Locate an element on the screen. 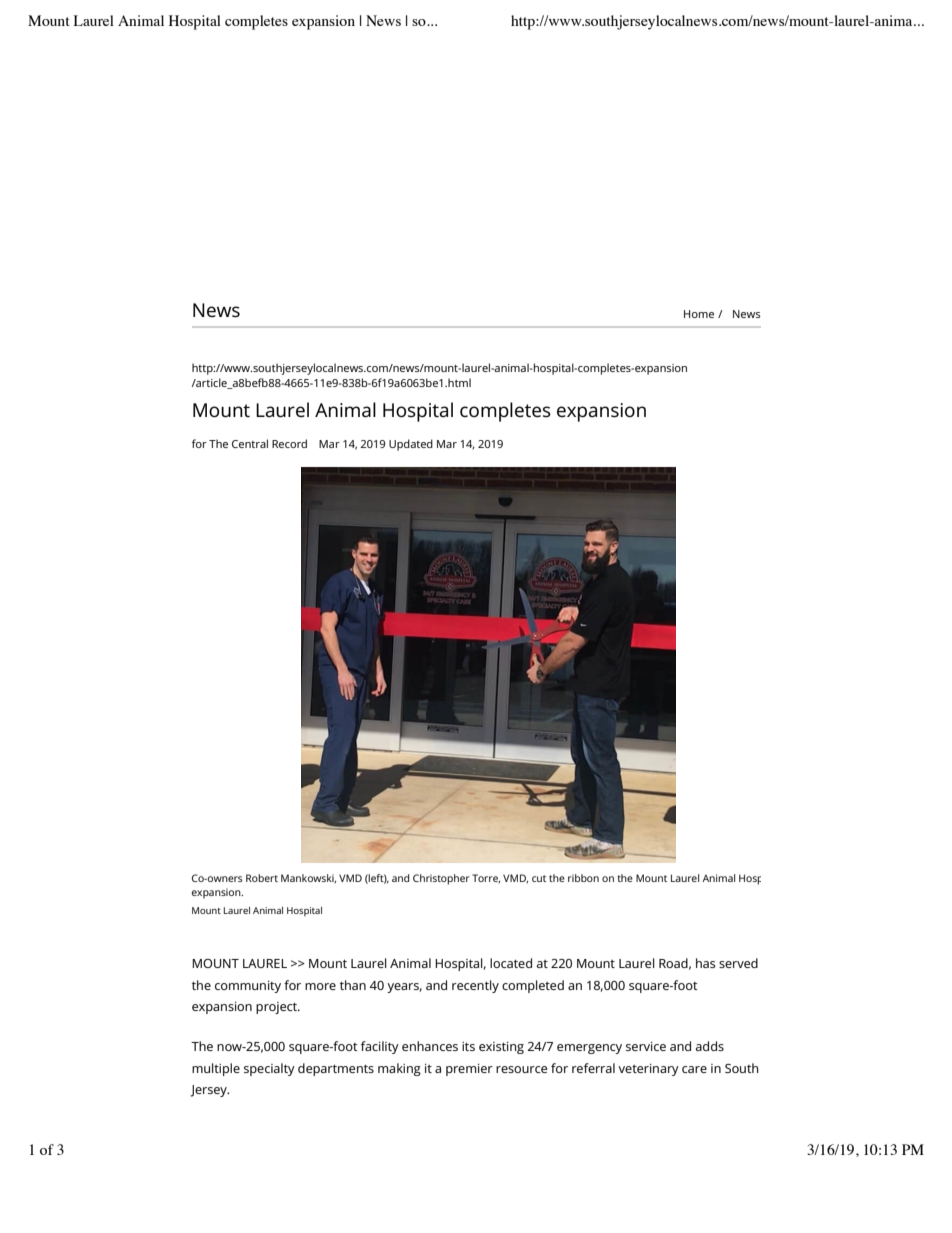  has is located at coordinates (705, 963).
